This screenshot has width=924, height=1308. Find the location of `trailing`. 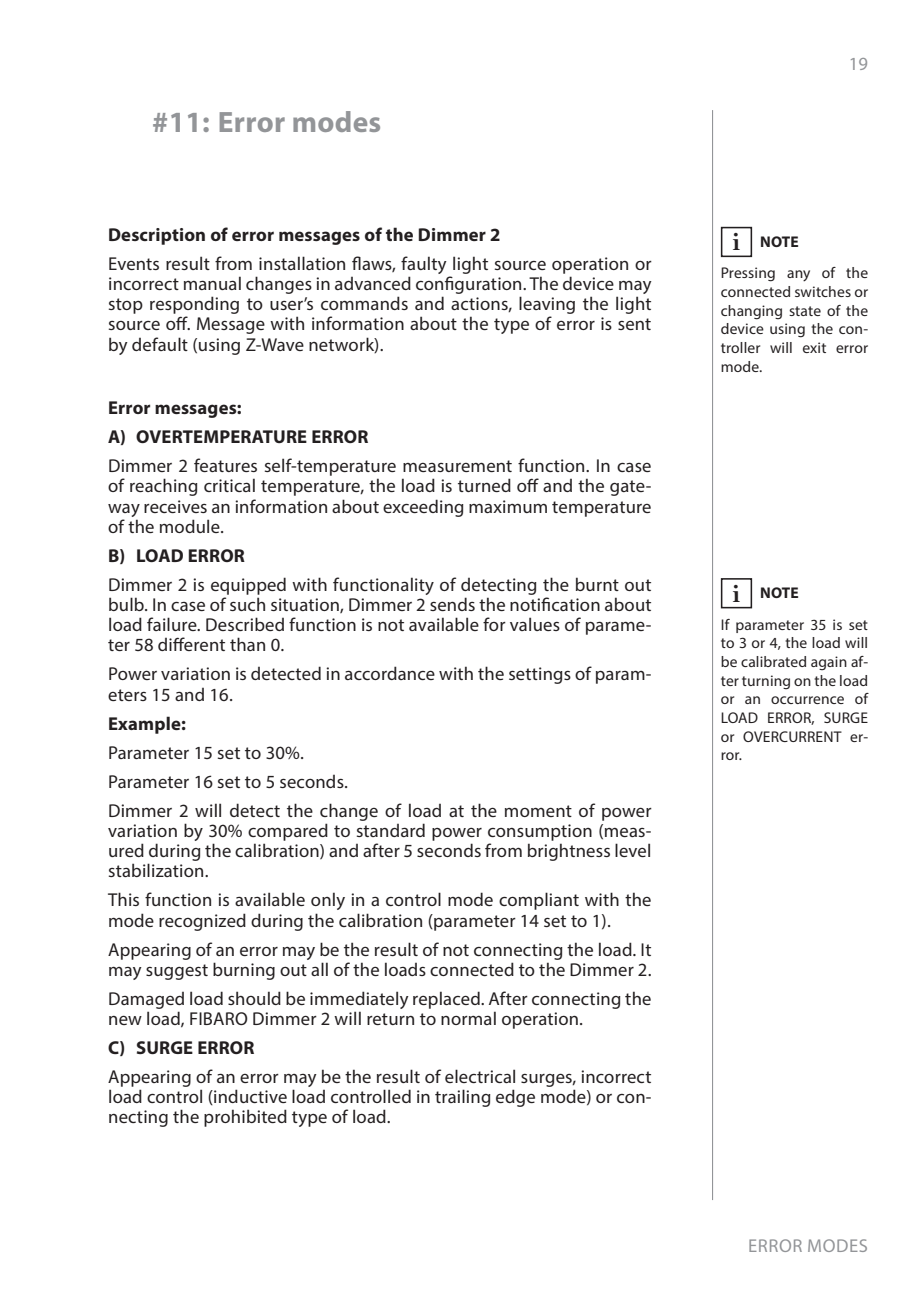

trailing is located at coordinates (463, 1098).
